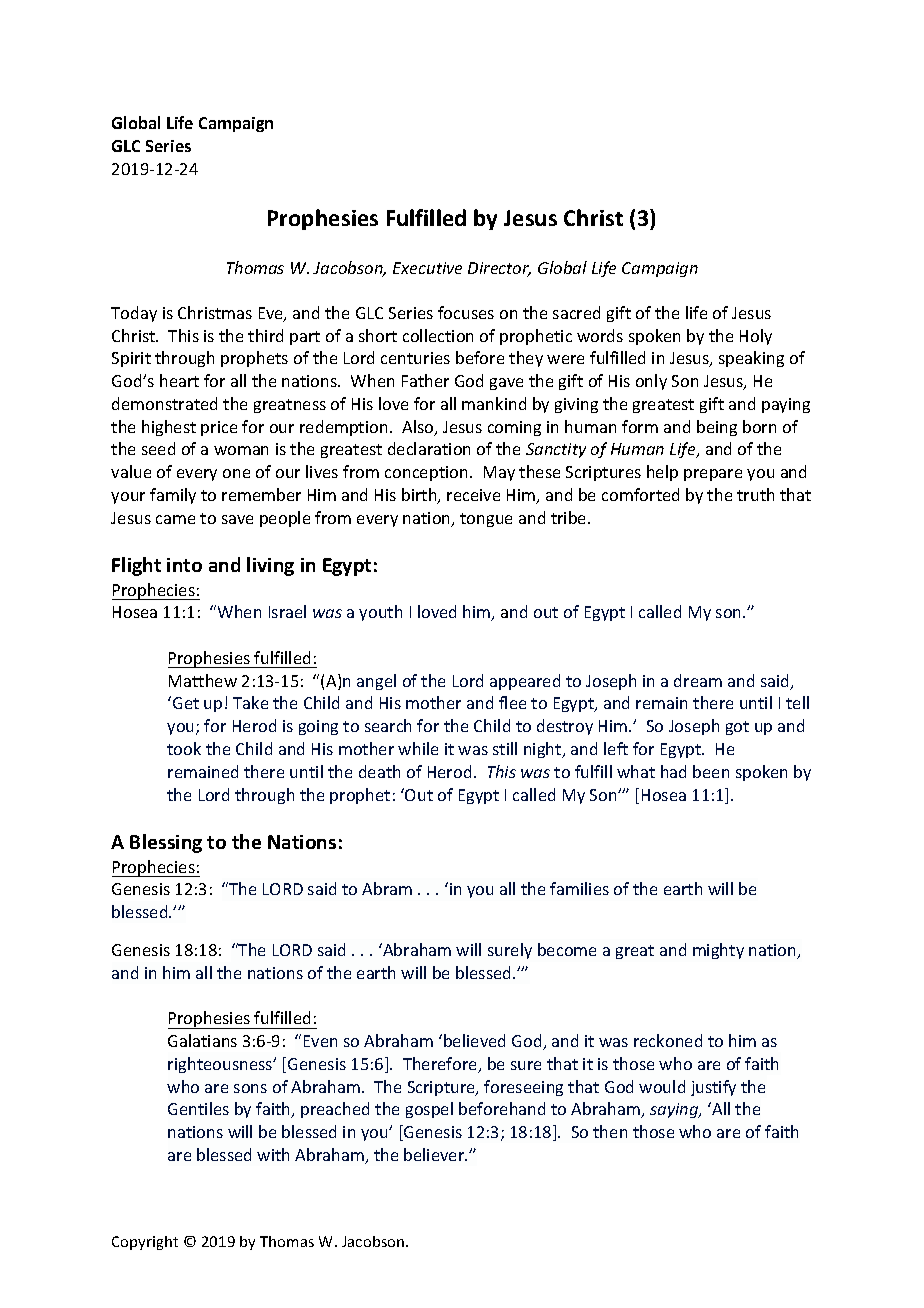 The image size is (924, 1308). I want to click on third, so click(265, 335).
